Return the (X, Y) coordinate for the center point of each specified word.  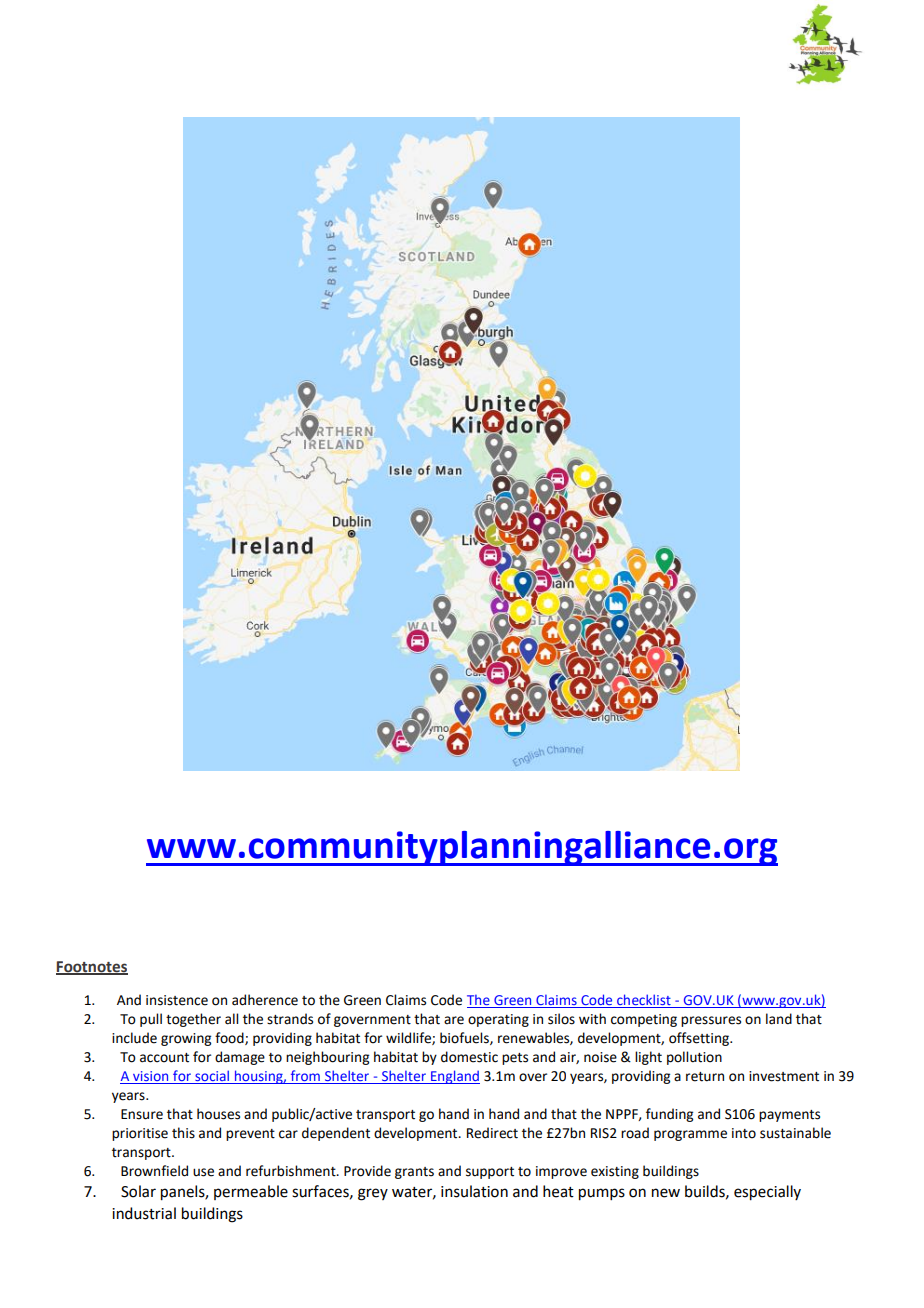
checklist (644, 1001)
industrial (144, 1213)
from (305, 1077)
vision (151, 1077)
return (705, 1077)
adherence (265, 1000)
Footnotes (92, 967)
